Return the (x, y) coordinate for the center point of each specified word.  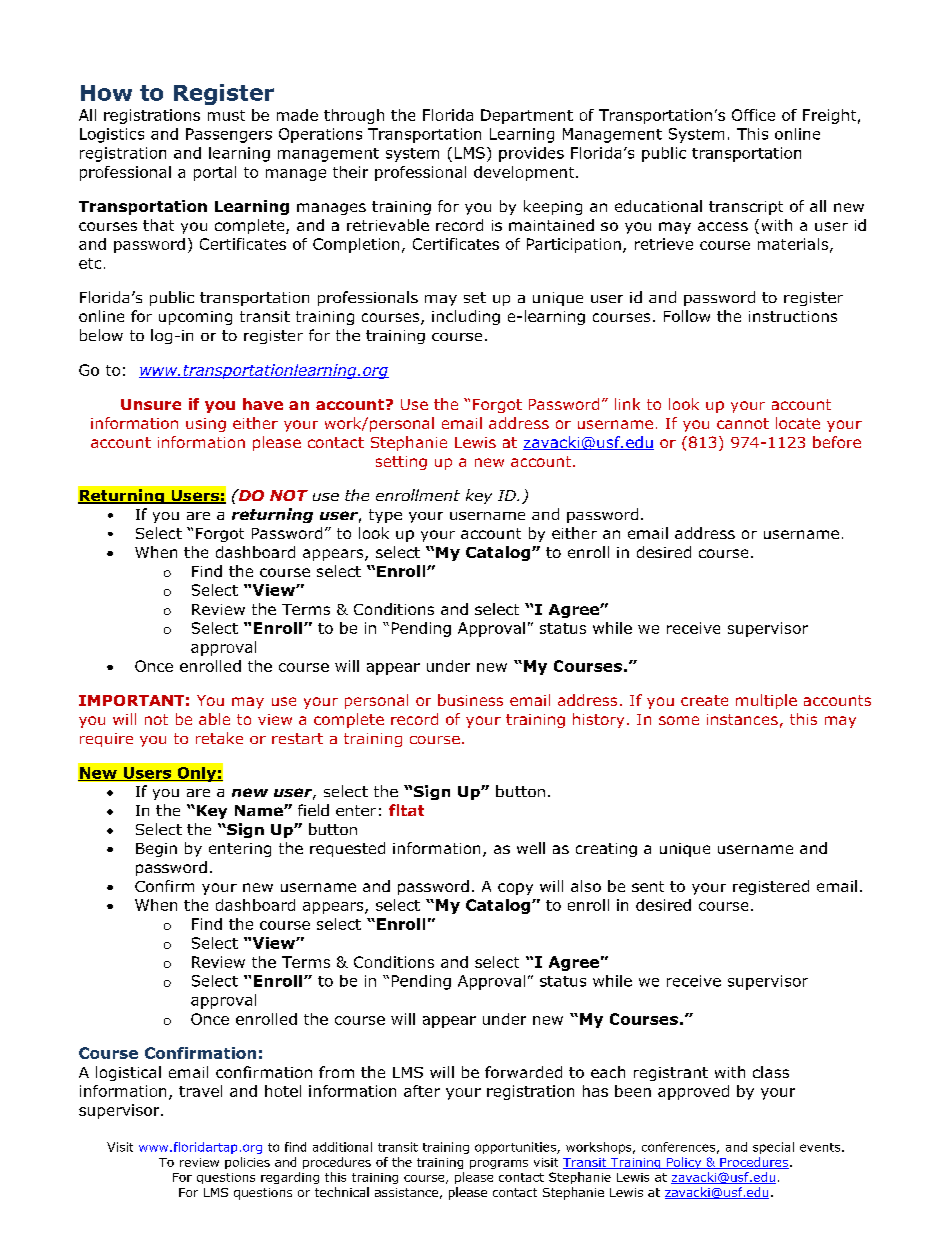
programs (499, 1164)
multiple (766, 701)
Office (753, 115)
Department (527, 116)
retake (219, 738)
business (470, 700)
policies (247, 1163)
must (226, 115)
